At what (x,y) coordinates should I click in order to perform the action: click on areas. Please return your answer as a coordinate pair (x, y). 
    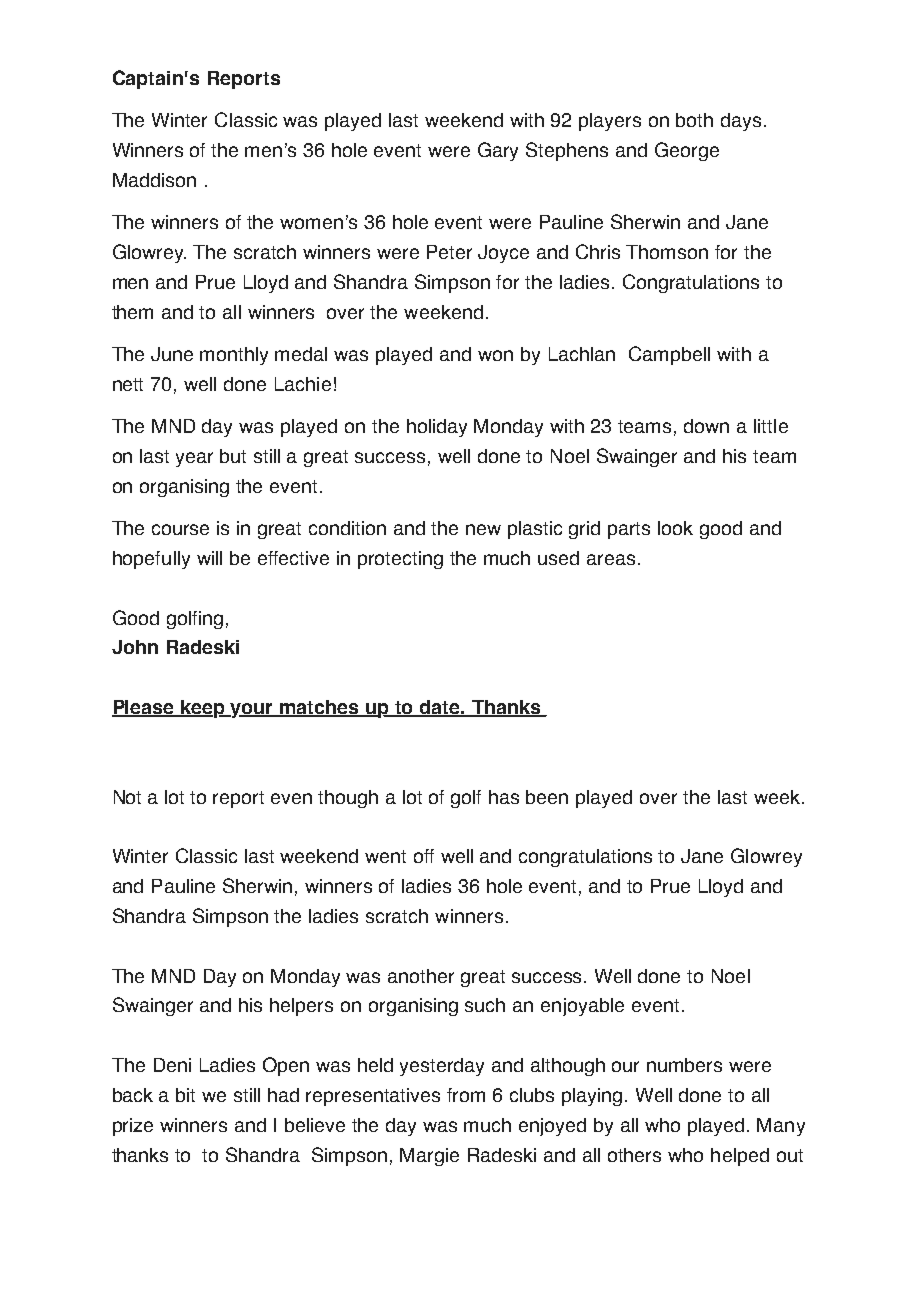
    Looking at the image, I should click on (611, 559).
